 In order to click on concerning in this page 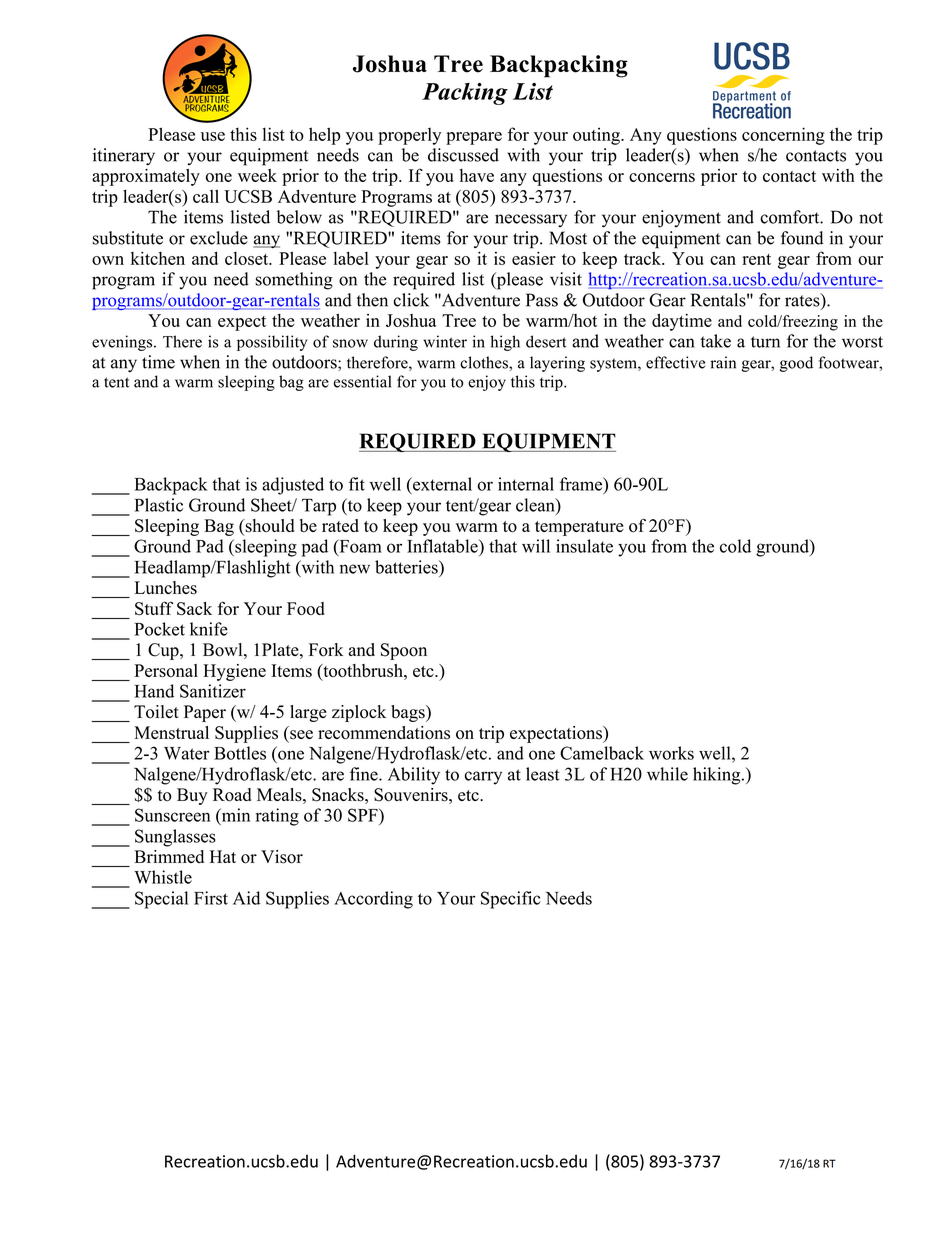, I will do `click(783, 136)`.
